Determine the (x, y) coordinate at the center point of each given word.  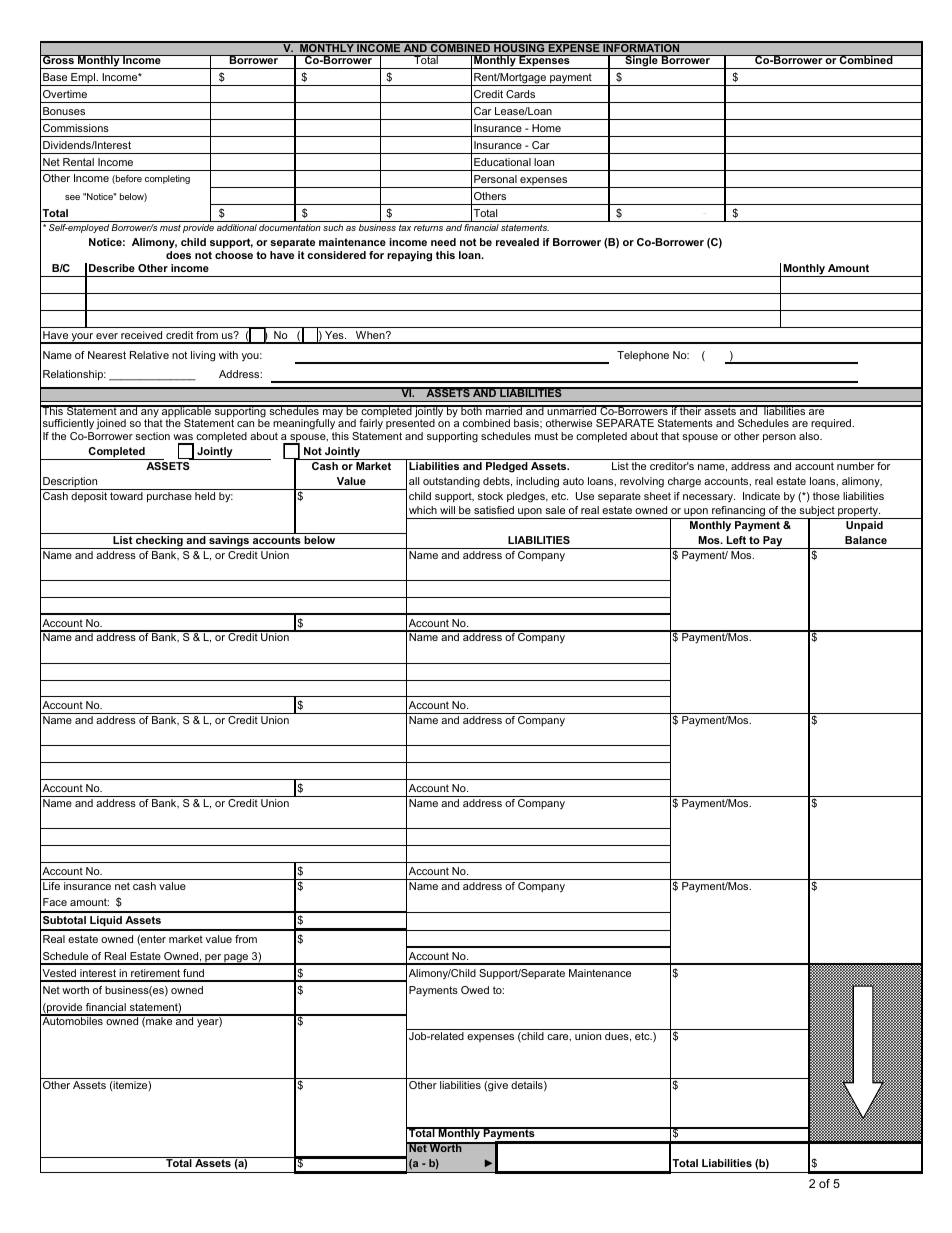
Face (55, 902)
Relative (149, 355)
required (832, 424)
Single (641, 62)
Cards (520, 94)
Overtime (65, 94)
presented (410, 426)
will (447, 510)
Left (736, 540)
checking (159, 542)
